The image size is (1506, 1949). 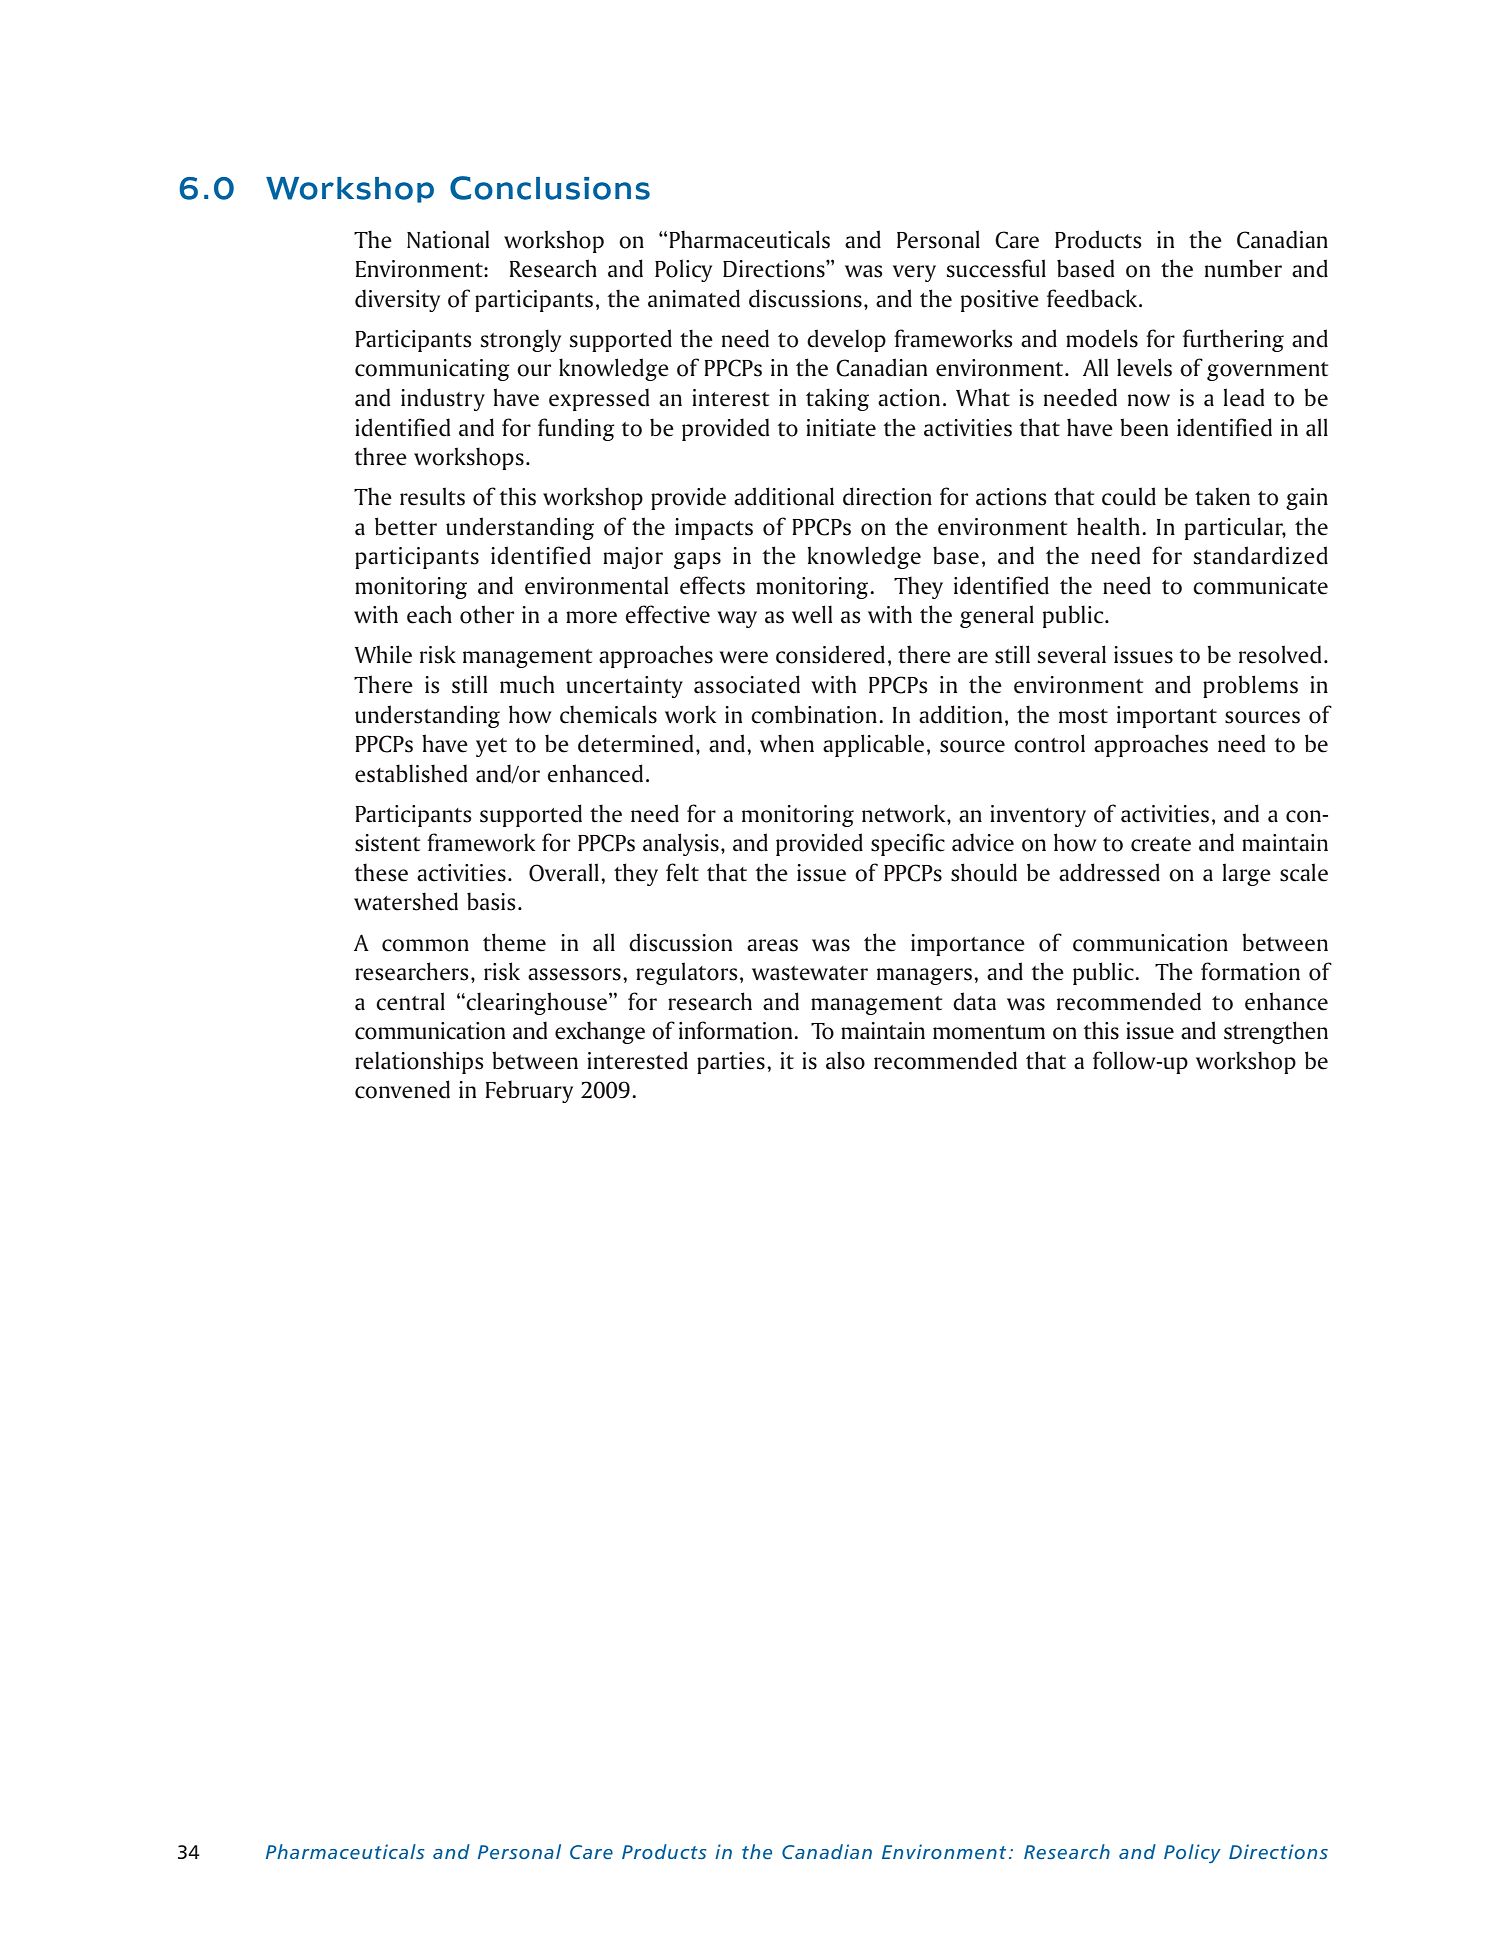 What do you see at coordinates (1243, 268) in the document?
I see `number` at bounding box center [1243, 268].
